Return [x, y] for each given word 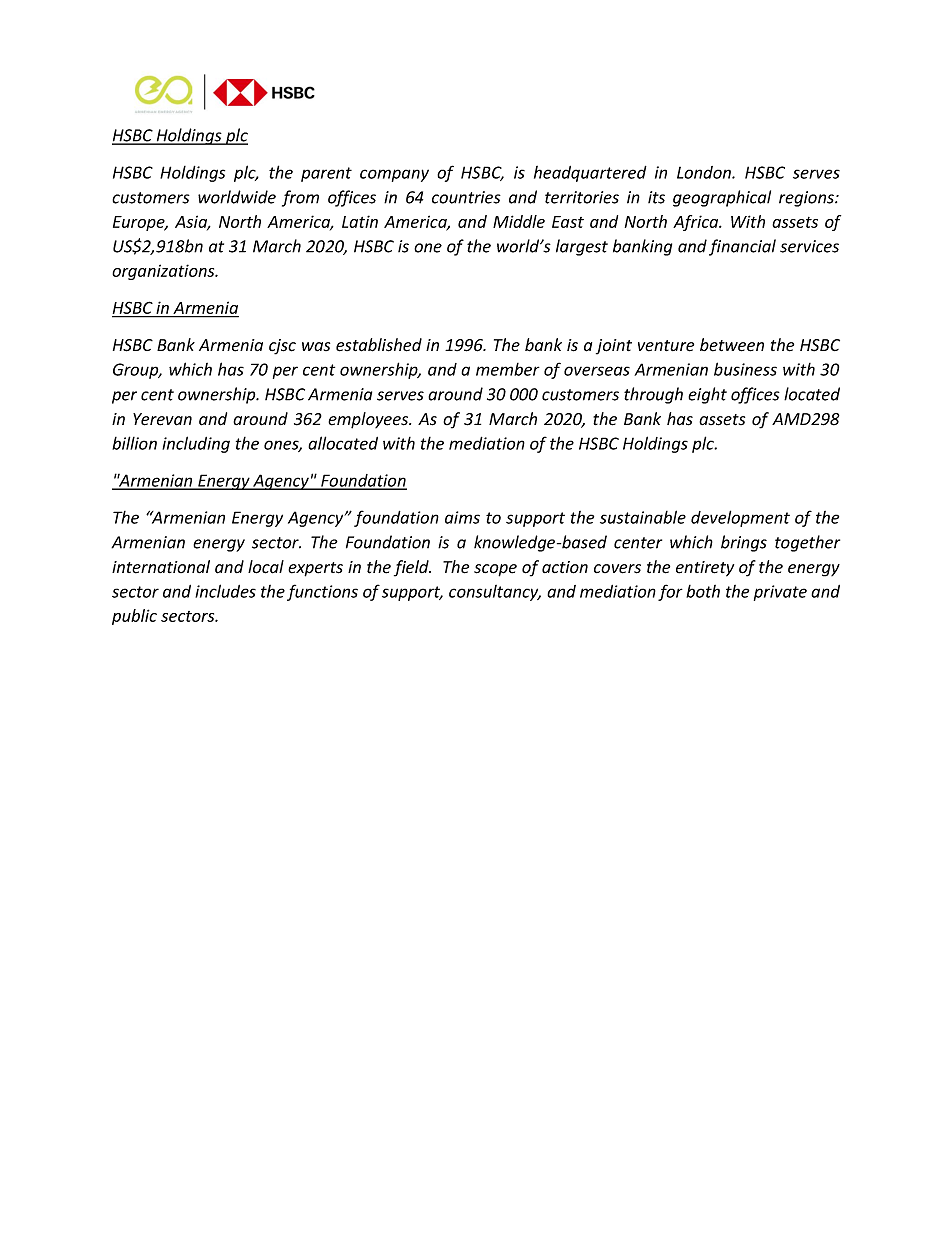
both [703, 591]
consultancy [495, 593]
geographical [722, 198]
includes [225, 591]
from [300, 198]
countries [466, 197]
